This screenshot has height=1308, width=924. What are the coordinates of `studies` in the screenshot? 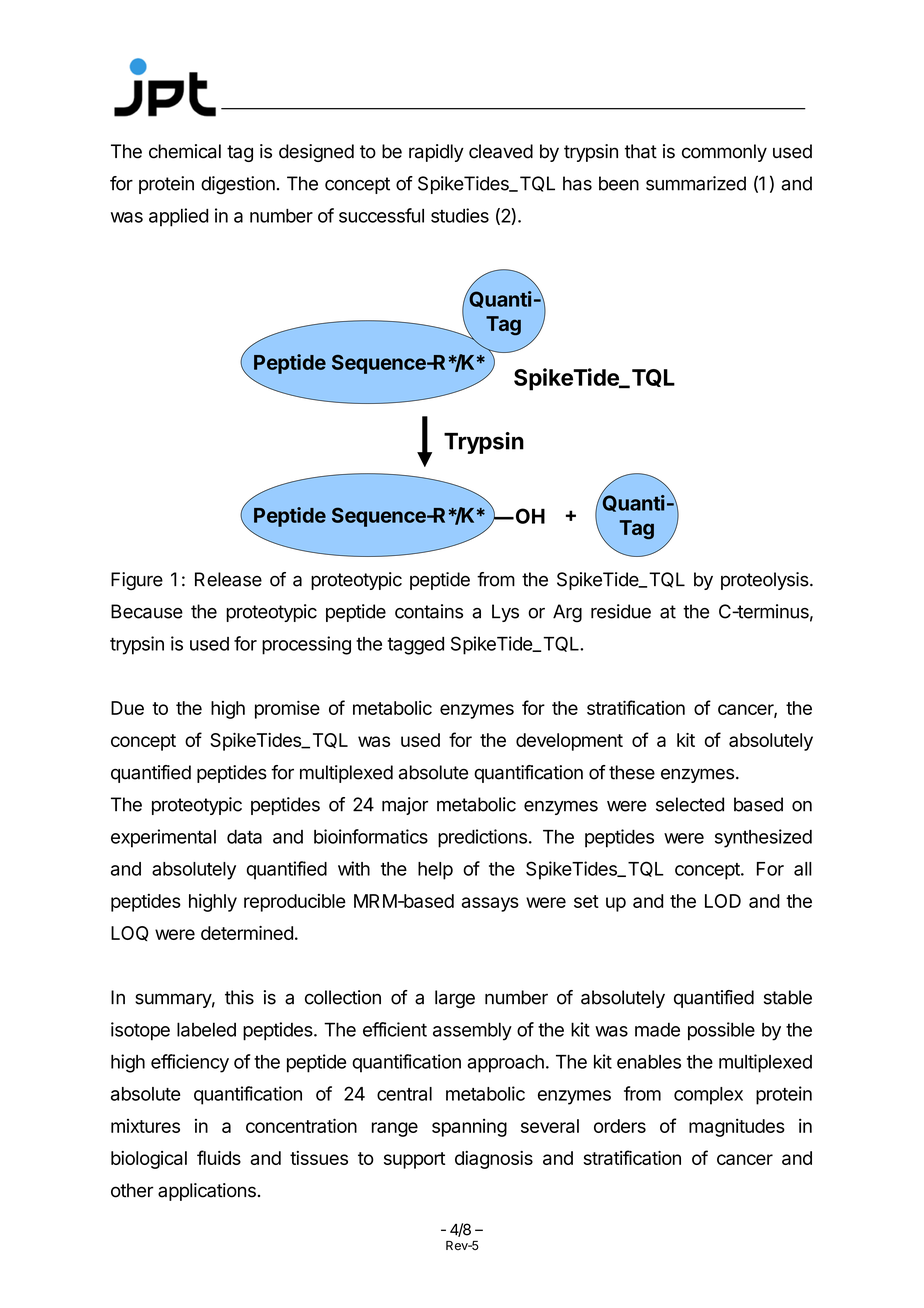 It's located at (460, 215).
